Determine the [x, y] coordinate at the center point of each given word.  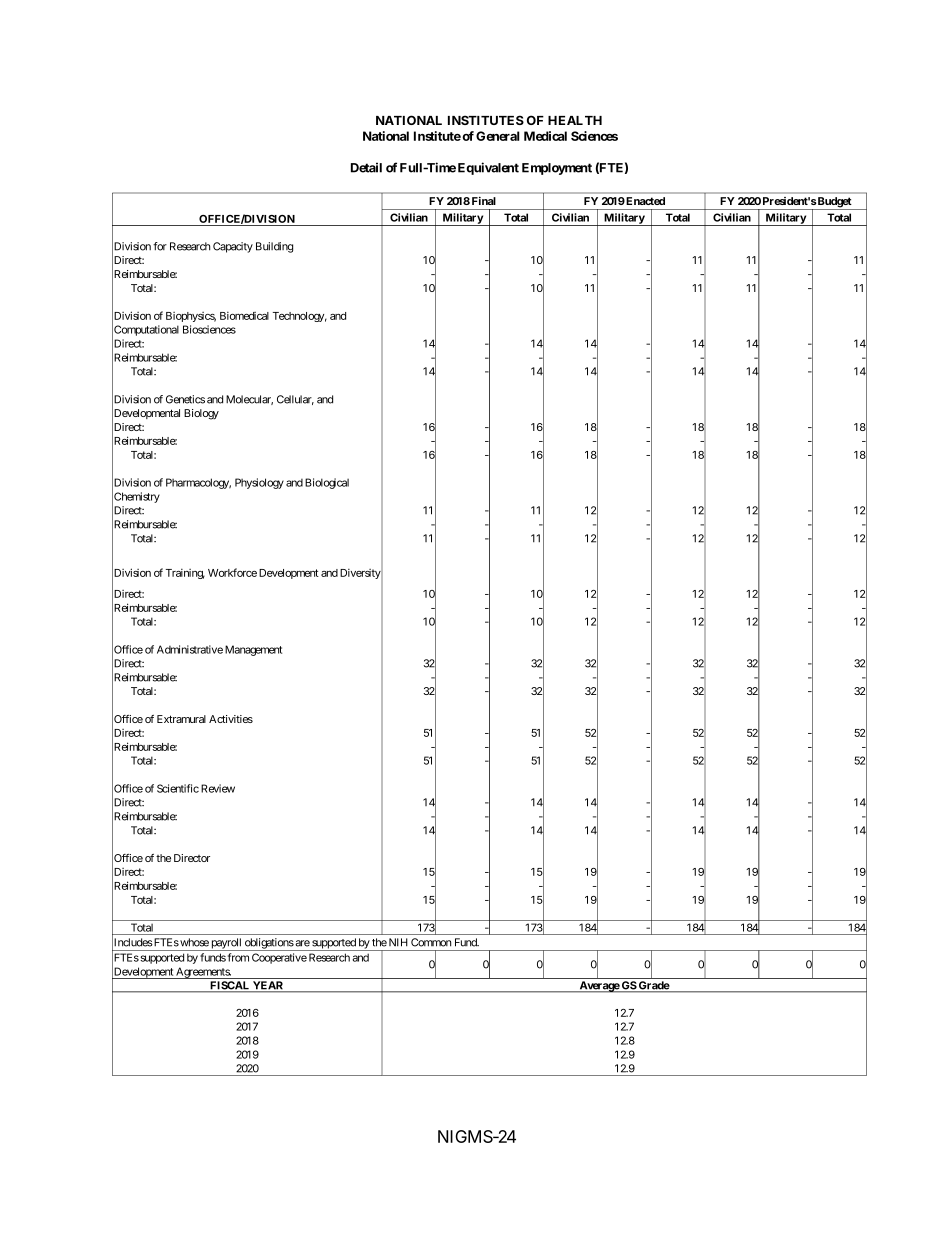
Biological [327, 483]
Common [431, 942]
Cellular [295, 400]
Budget [835, 203]
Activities [231, 719]
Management [253, 650]
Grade [654, 986]
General [498, 136]
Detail [366, 167]
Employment [557, 169]
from [238, 957]
